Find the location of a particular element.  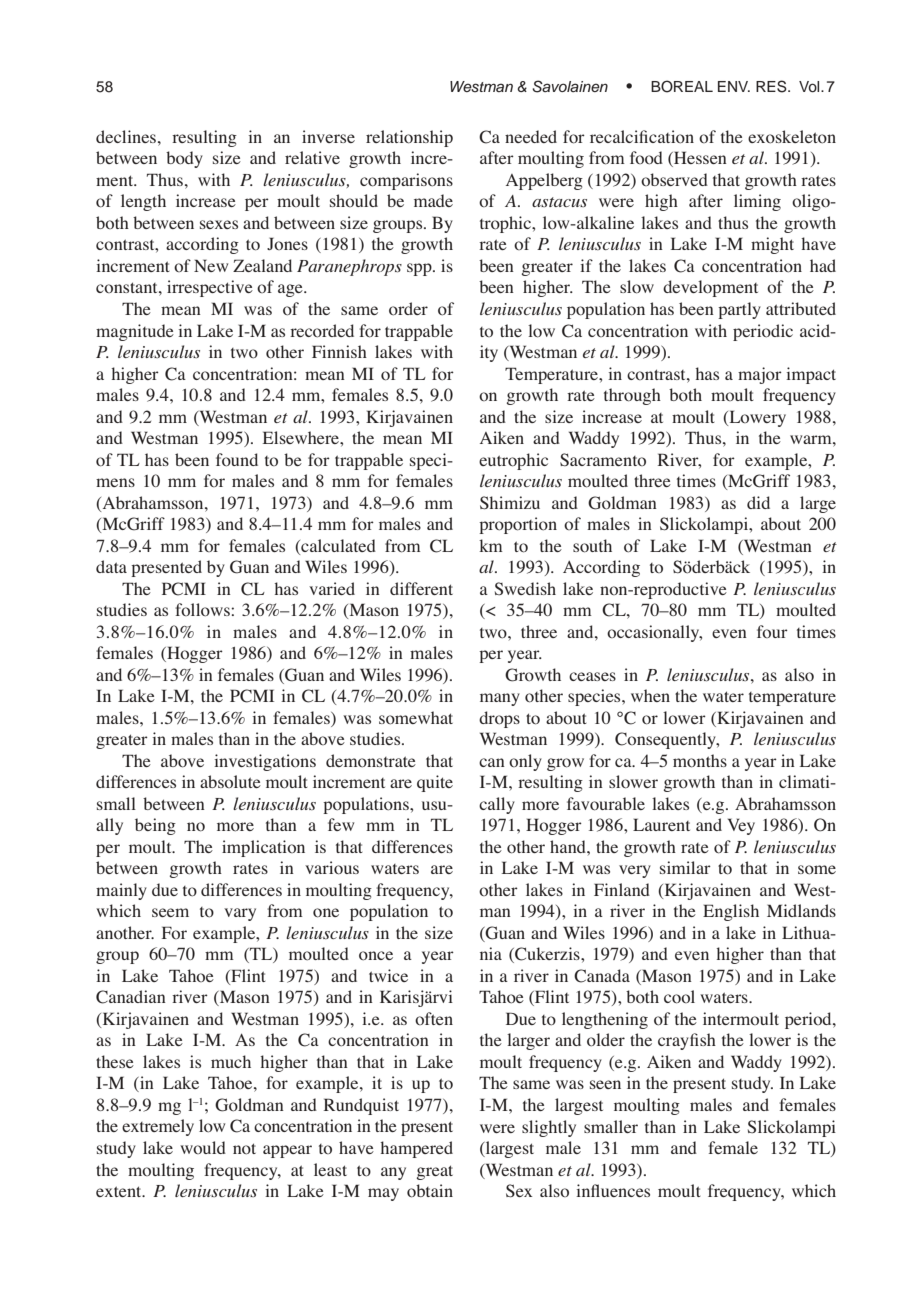

ENV is located at coordinates (734, 86).
